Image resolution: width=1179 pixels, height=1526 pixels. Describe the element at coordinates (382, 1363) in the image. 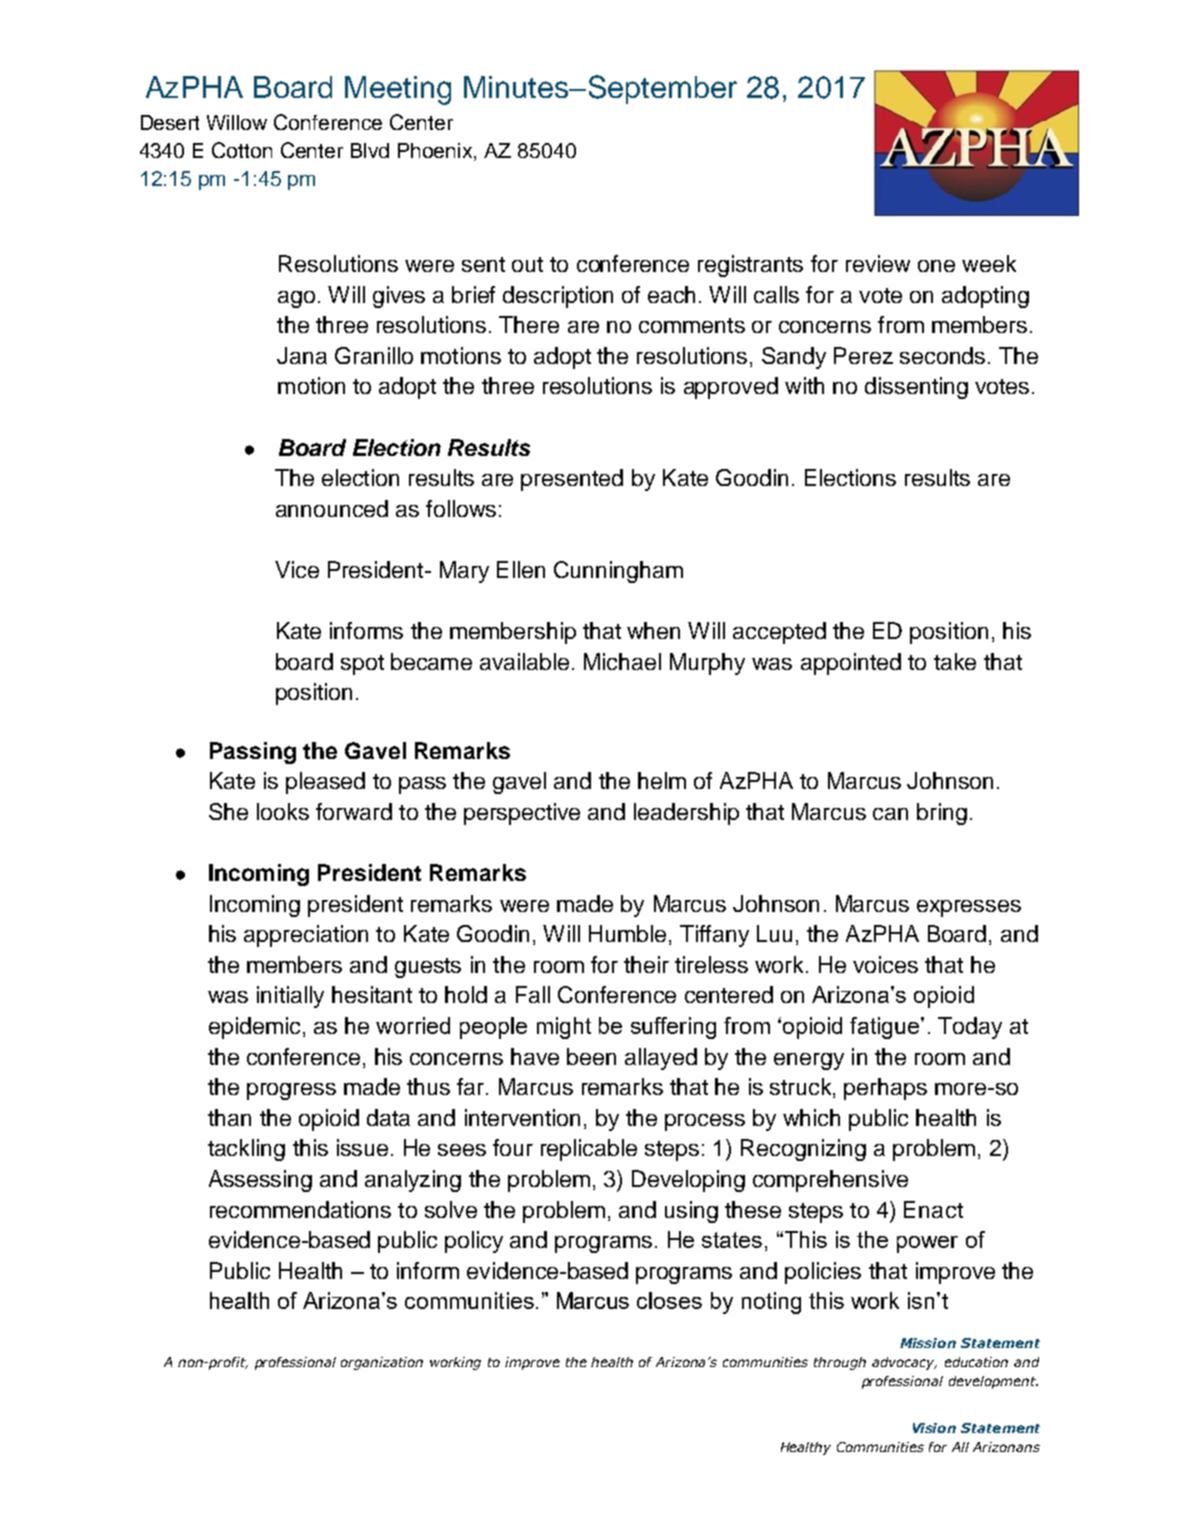

I see `organization` at that location.
